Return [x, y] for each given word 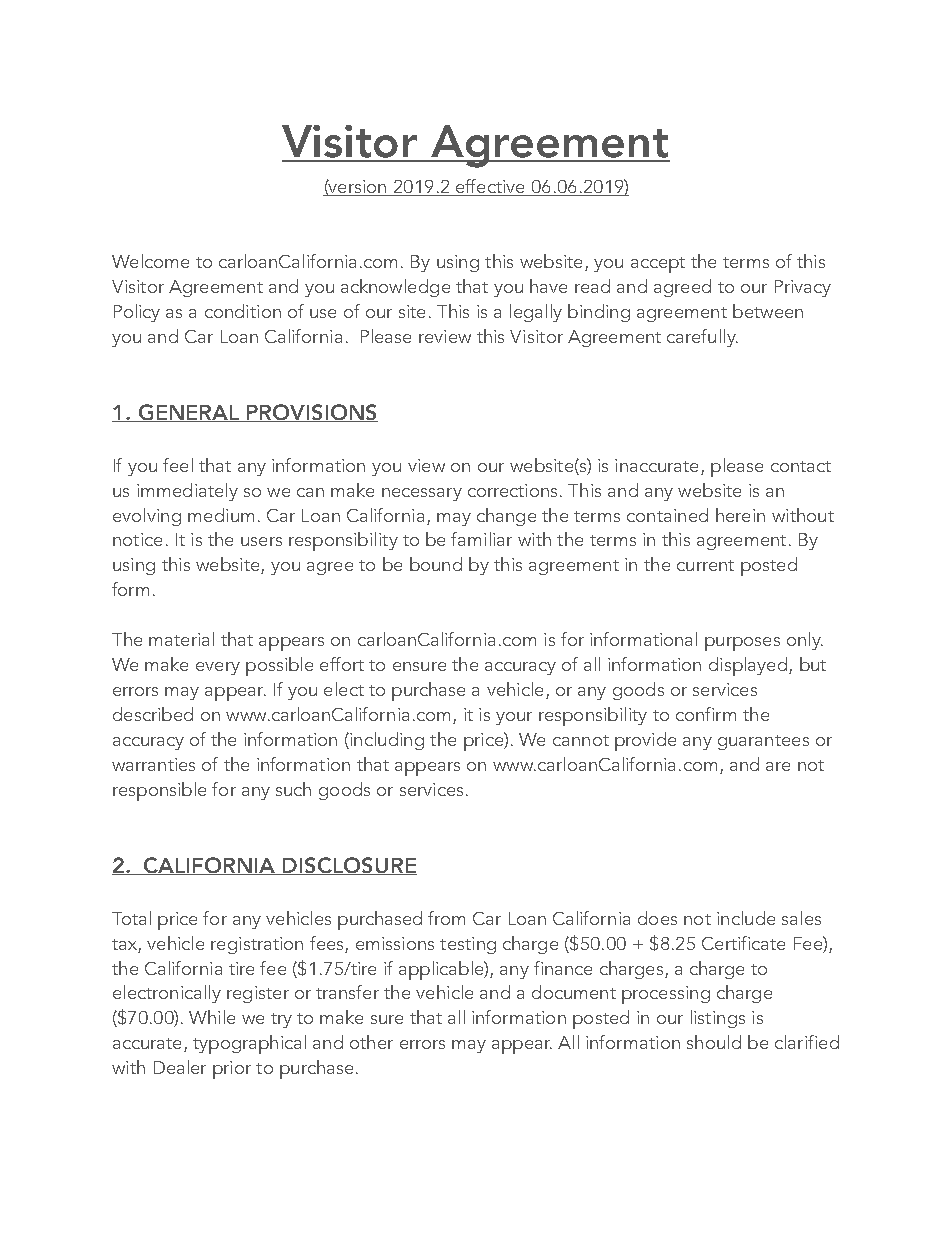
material [181, 639]
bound [436, 564]
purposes [742, 644]
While [212, 1017]
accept [658, 265]
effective [490, 187]
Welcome [150, 261]
